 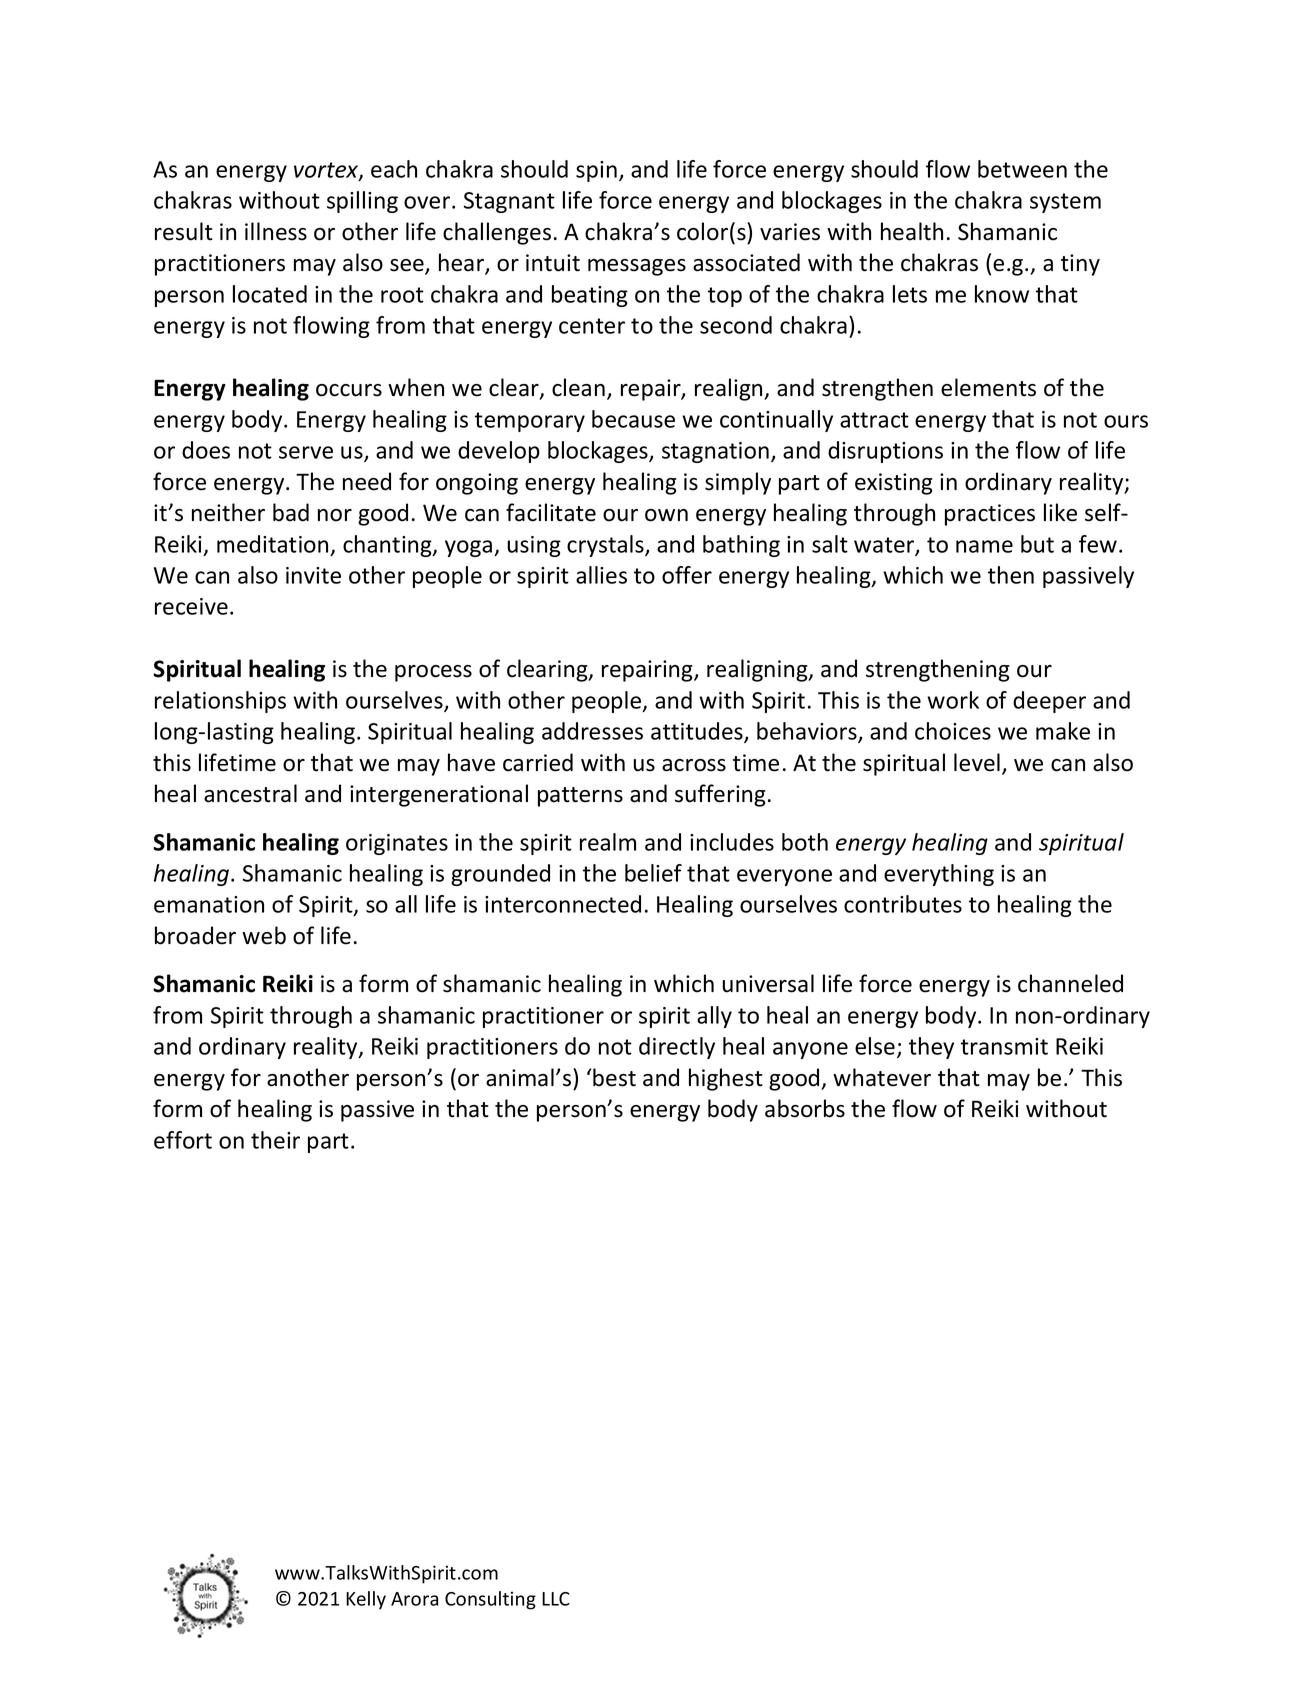 I want to click on between, so click(x=1022, y=169).
